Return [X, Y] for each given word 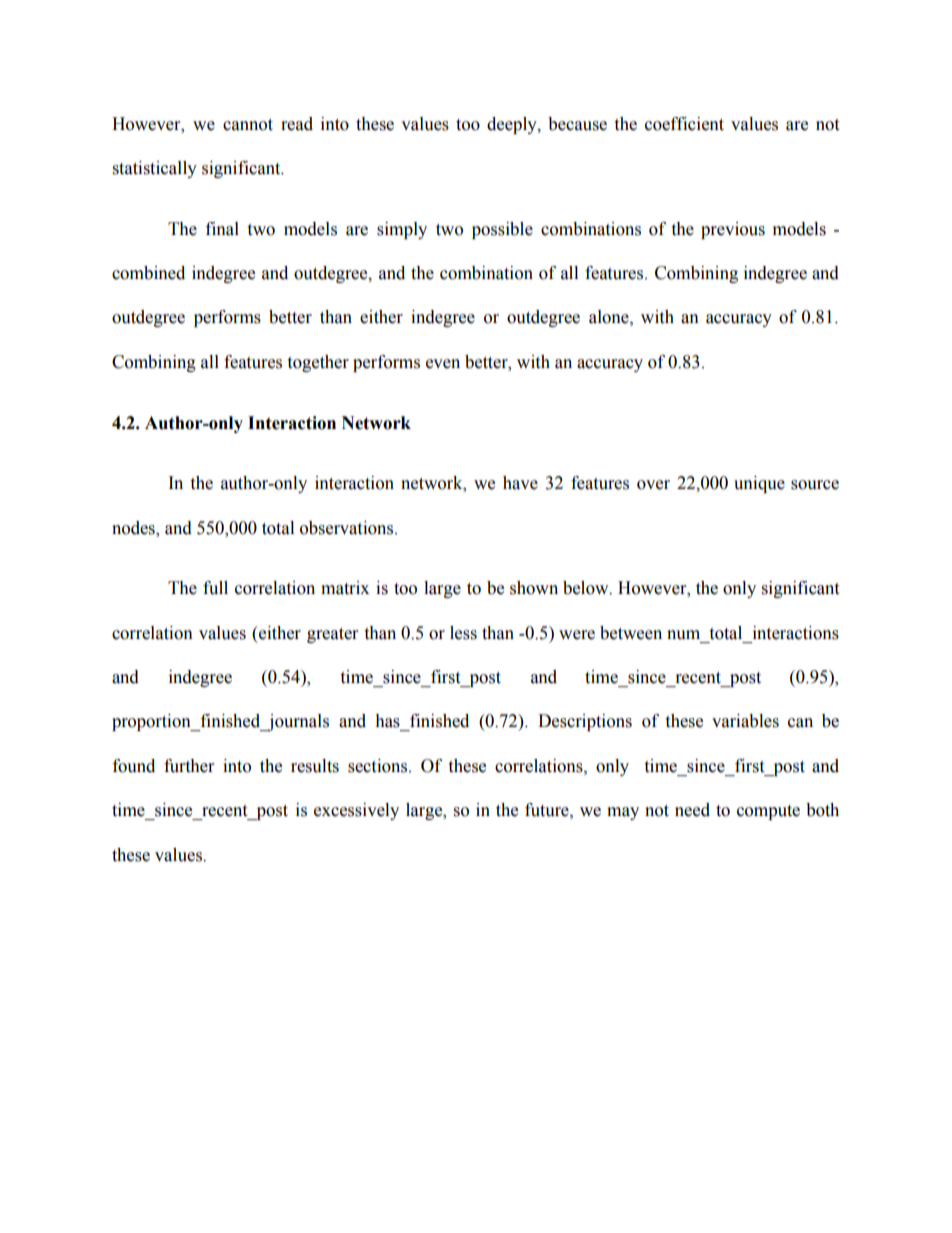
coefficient [684, 124]
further [189, 766]
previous [733, 230]
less [463, 633]
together [318, 363]
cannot [248, 125]
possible [502, 230]
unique [759, 484]
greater [332, 635]
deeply [513, 125]
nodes [134, 528]
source [815, 485]
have [520, 483]
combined [148, 273]
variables [745, 721]
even [443, 364]
